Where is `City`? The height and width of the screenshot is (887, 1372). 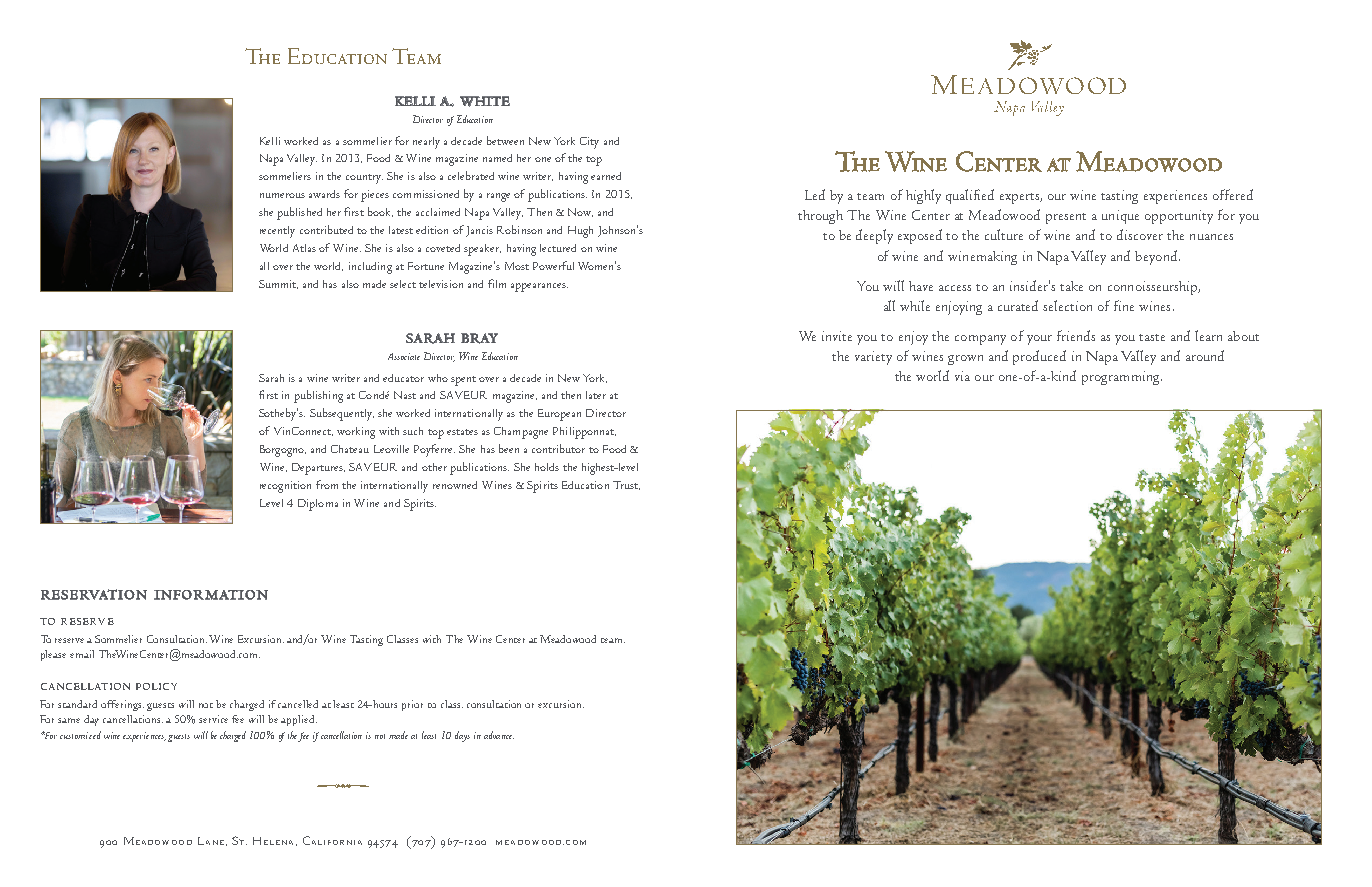 City is located at coordinates (589, 143).
